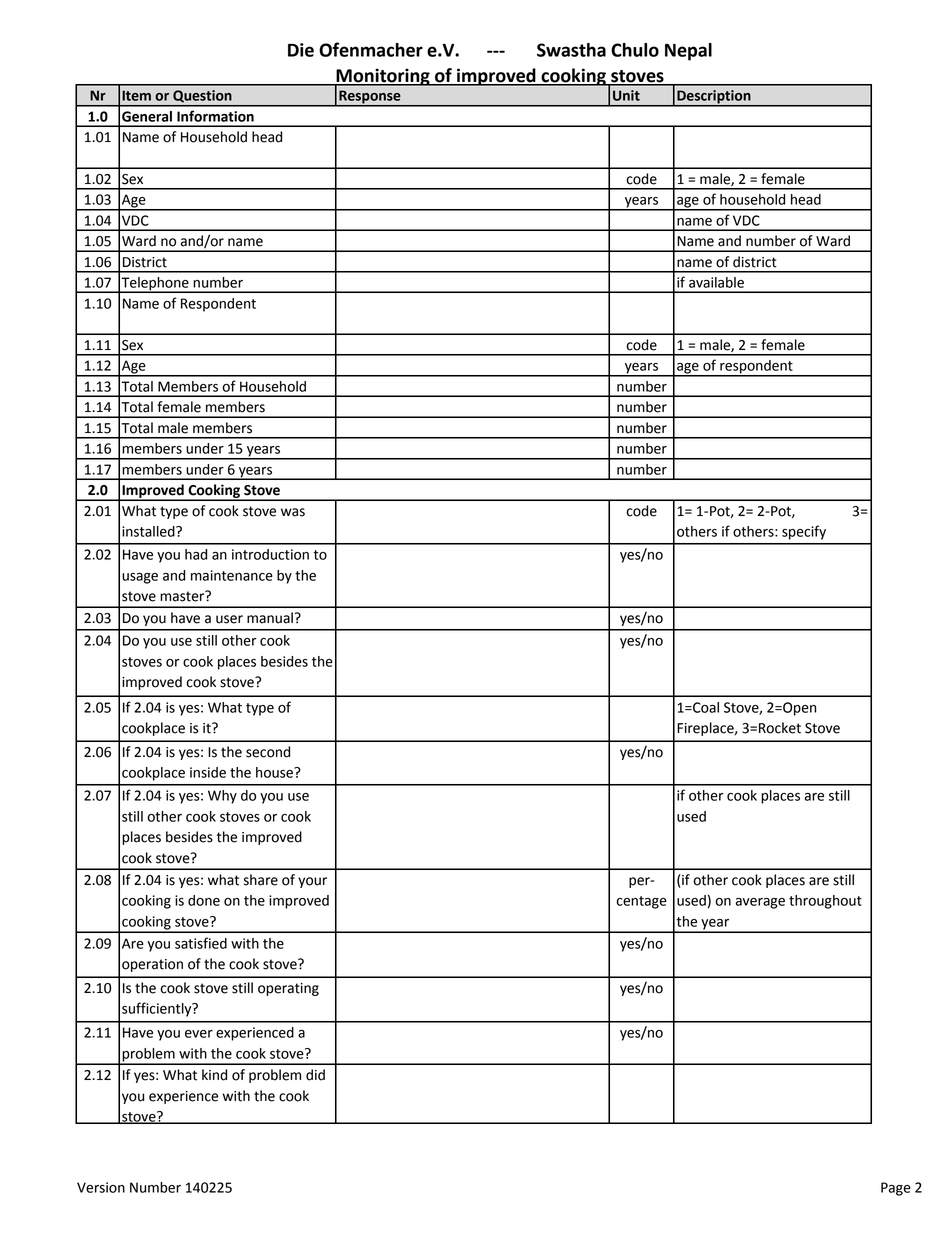 The height and width of the screenshot is (1233, 952). Describe the element at coordinates (896, 1189) in the screenshot. I see `Page` at that location.
